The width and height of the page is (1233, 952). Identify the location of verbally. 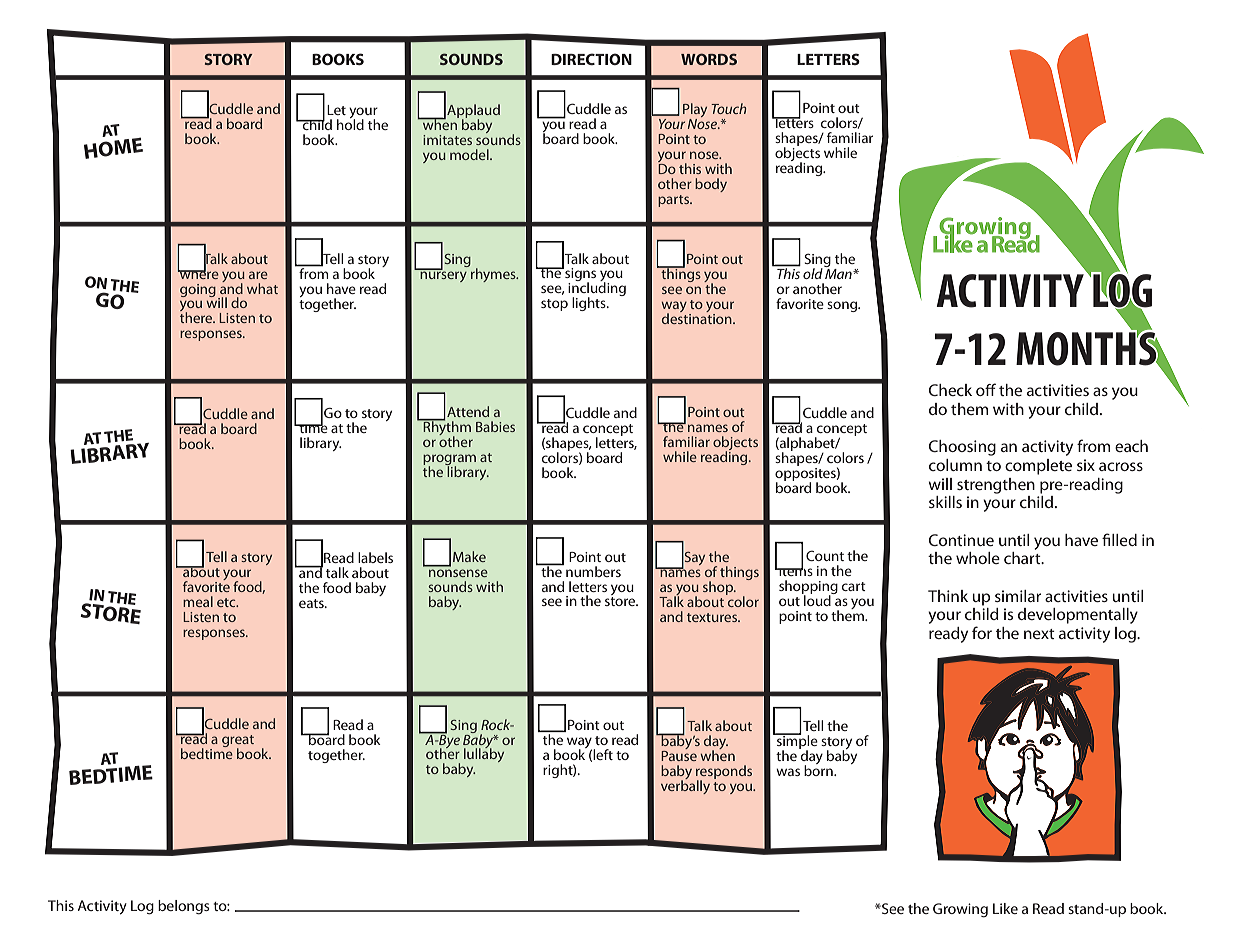
(685, 786).
